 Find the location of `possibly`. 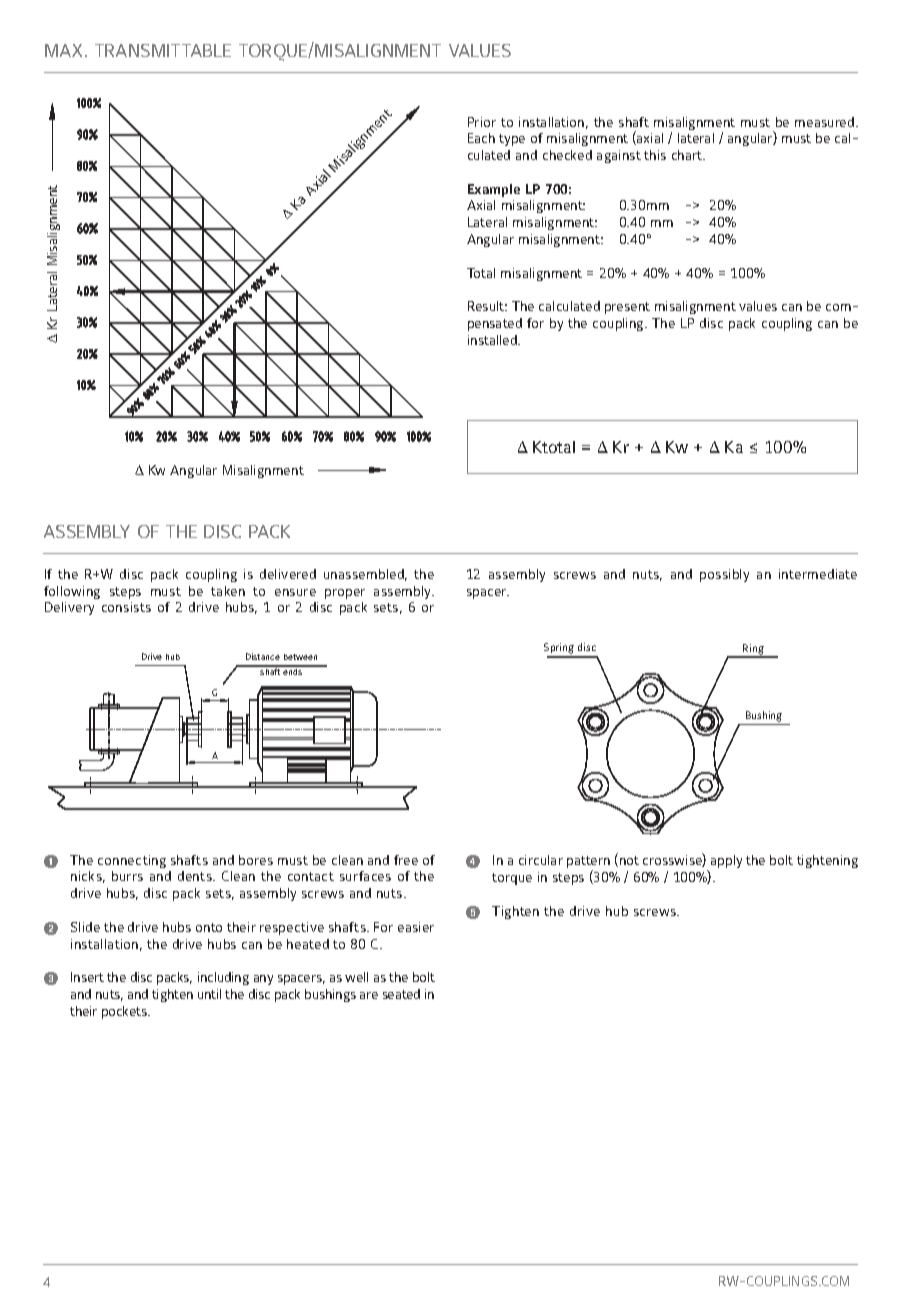

possibly is located at coordinates (724, 575).
